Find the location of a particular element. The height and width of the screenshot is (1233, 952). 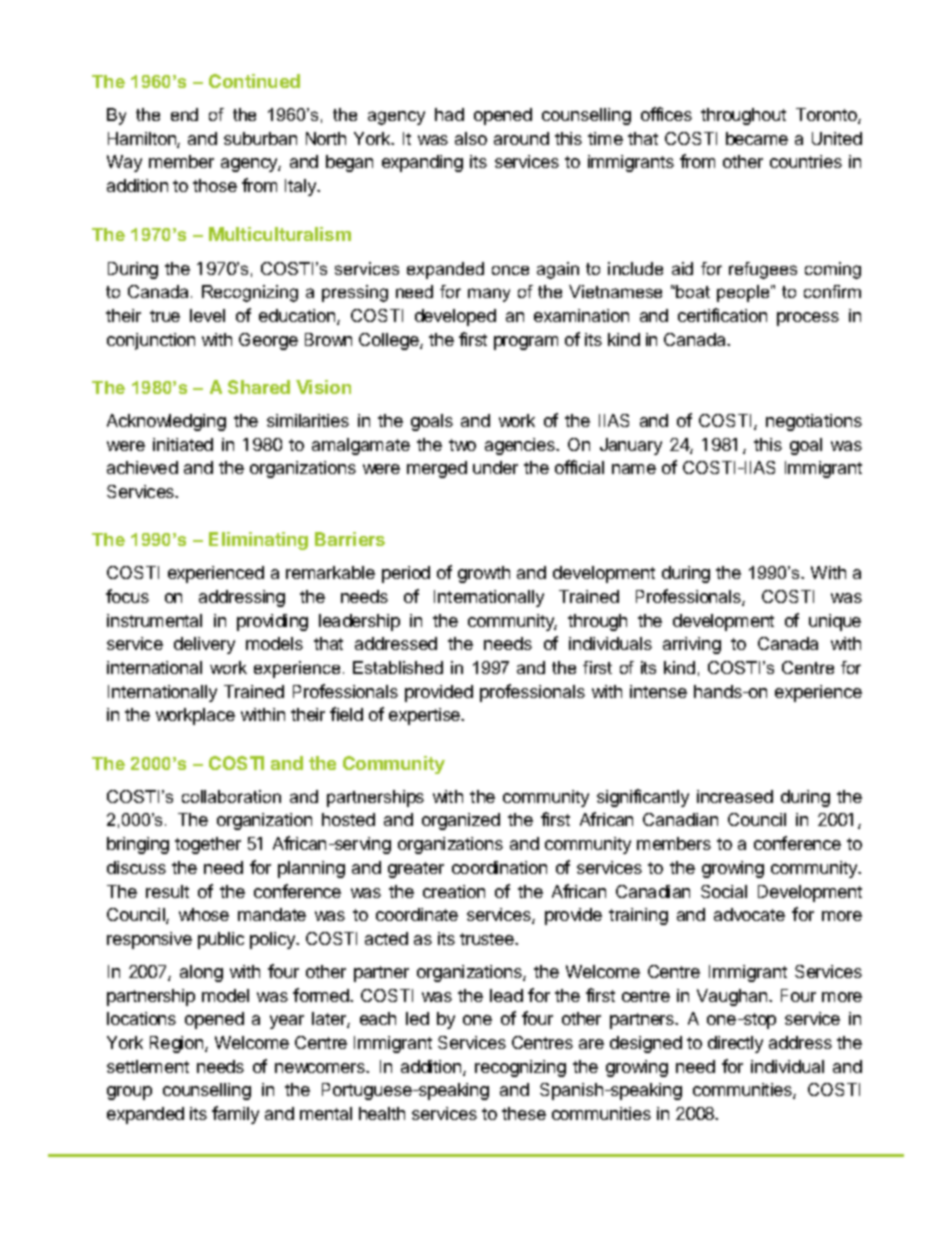

end is located at coordinates (184, 114).
